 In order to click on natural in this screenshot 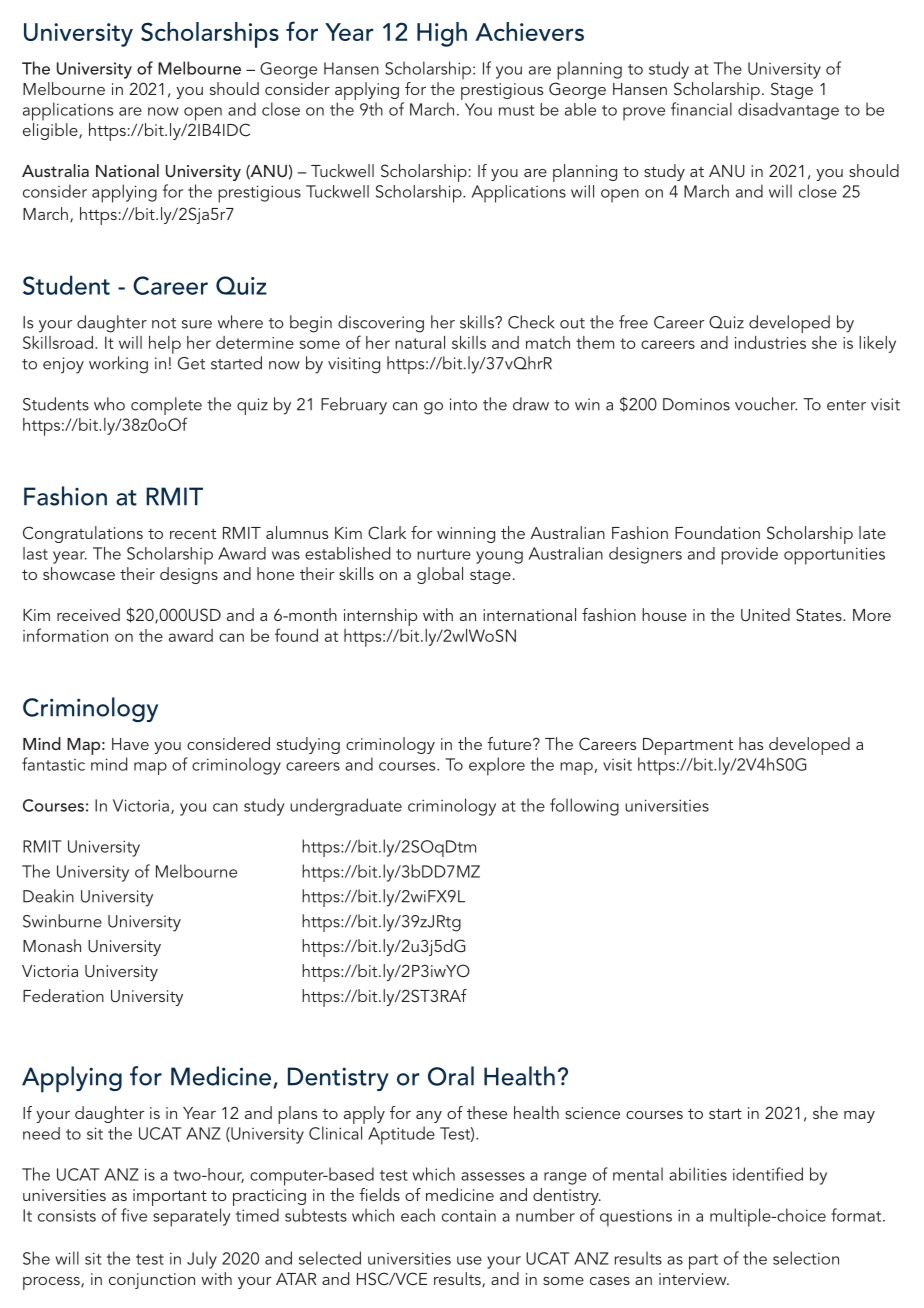, I will do `click(420, 342)`.
